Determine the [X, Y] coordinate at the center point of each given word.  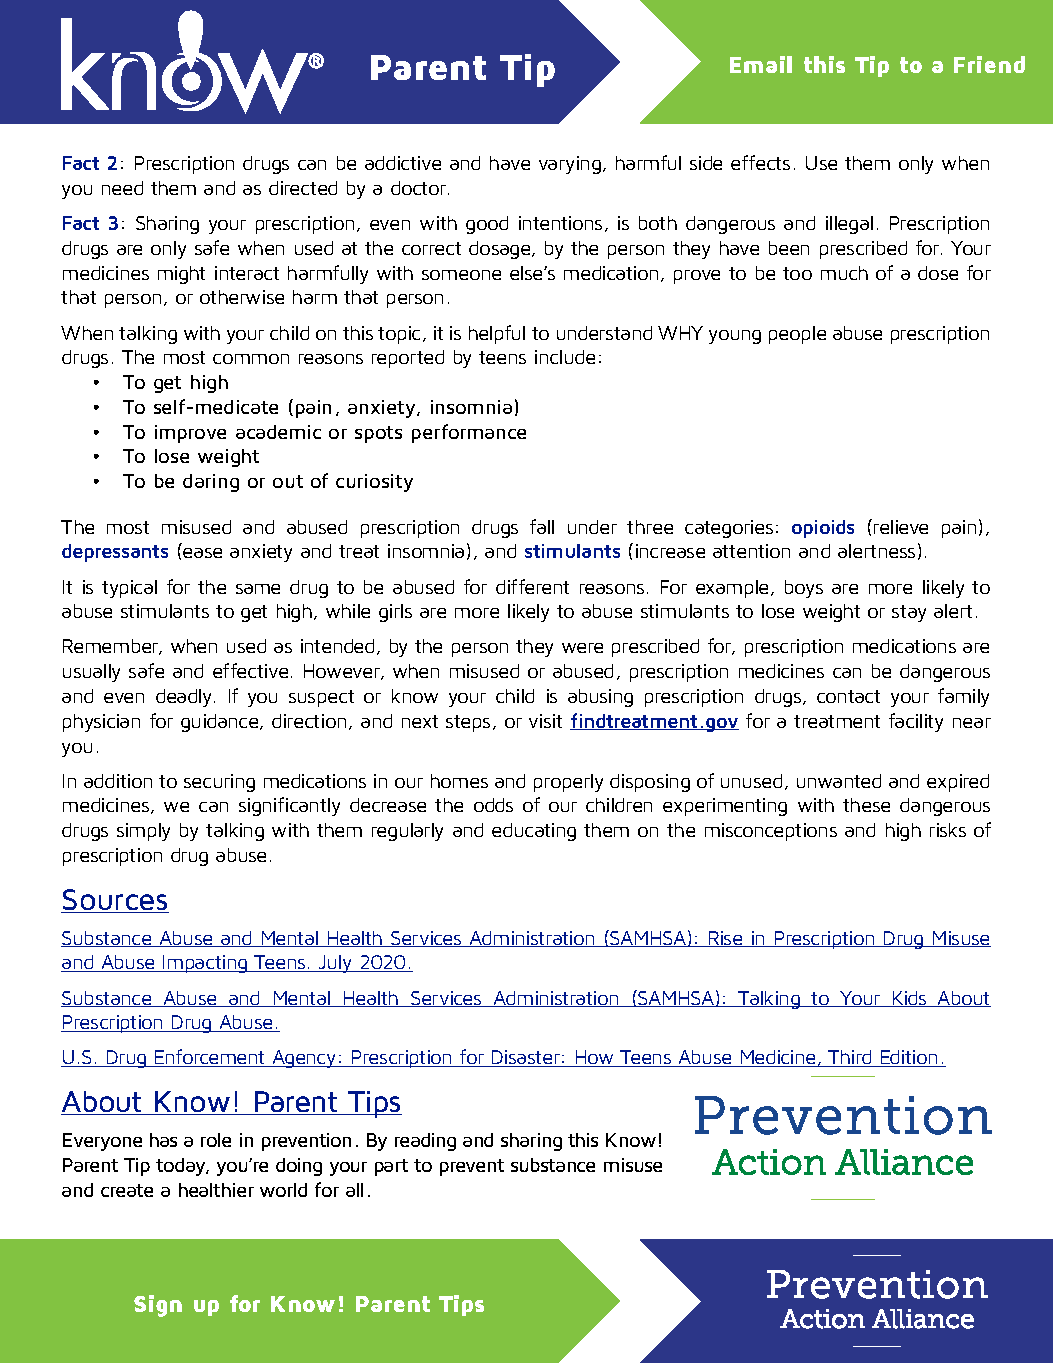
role [216, 1140]
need [122, 188]
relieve [901, 527]
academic [278, 432]
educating [534, 832]
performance [469, 433]
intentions [560, 223]
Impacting [205, 964]
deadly [185, 698]
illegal [849, 225]
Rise [725, 939]
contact [848, 696]
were [582, 648]
